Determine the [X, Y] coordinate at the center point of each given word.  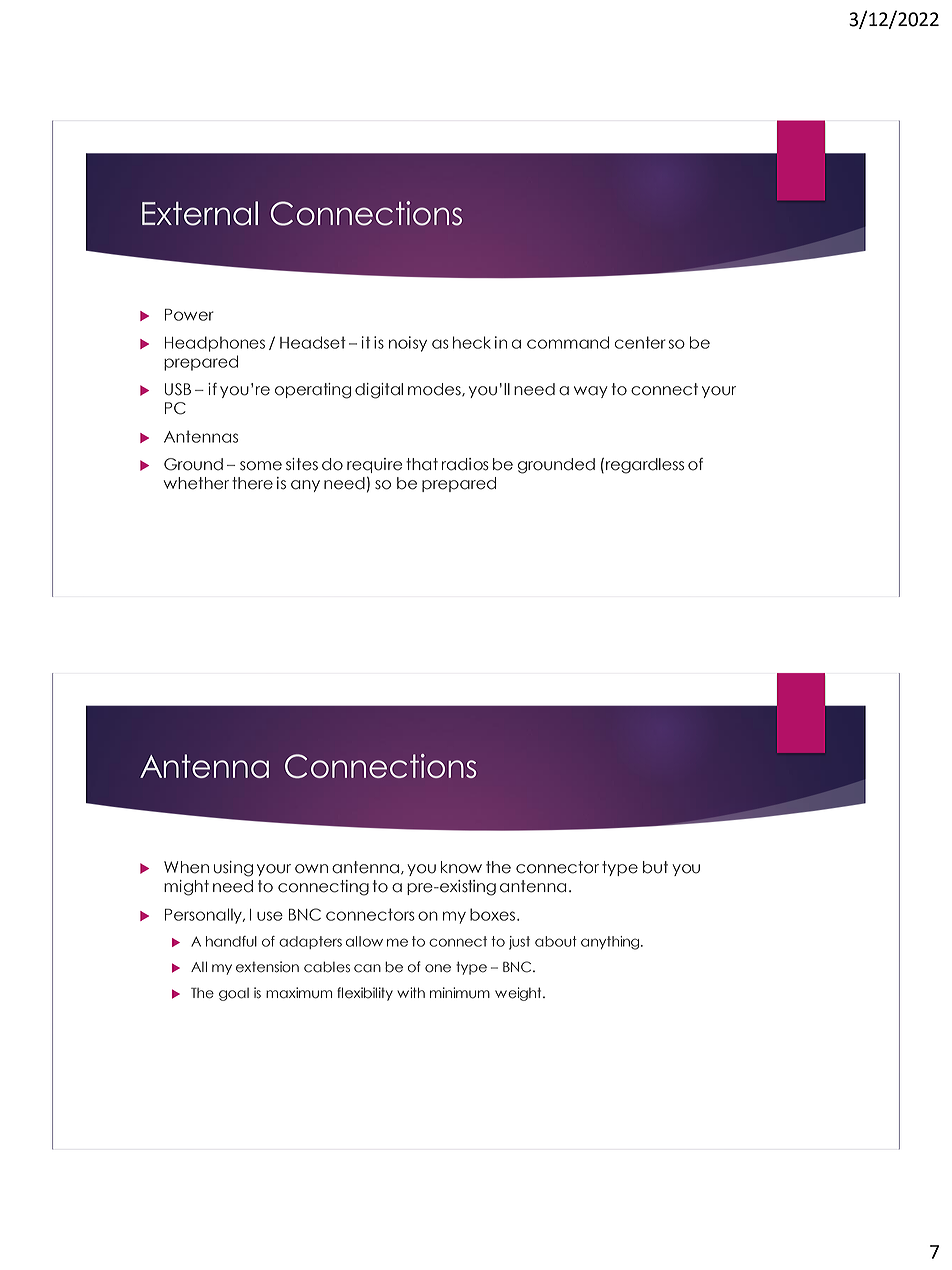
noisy [408, 344]
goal [234, 994]
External [200, 213]
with [411, 992]
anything [611, 943]
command [568, 342]
